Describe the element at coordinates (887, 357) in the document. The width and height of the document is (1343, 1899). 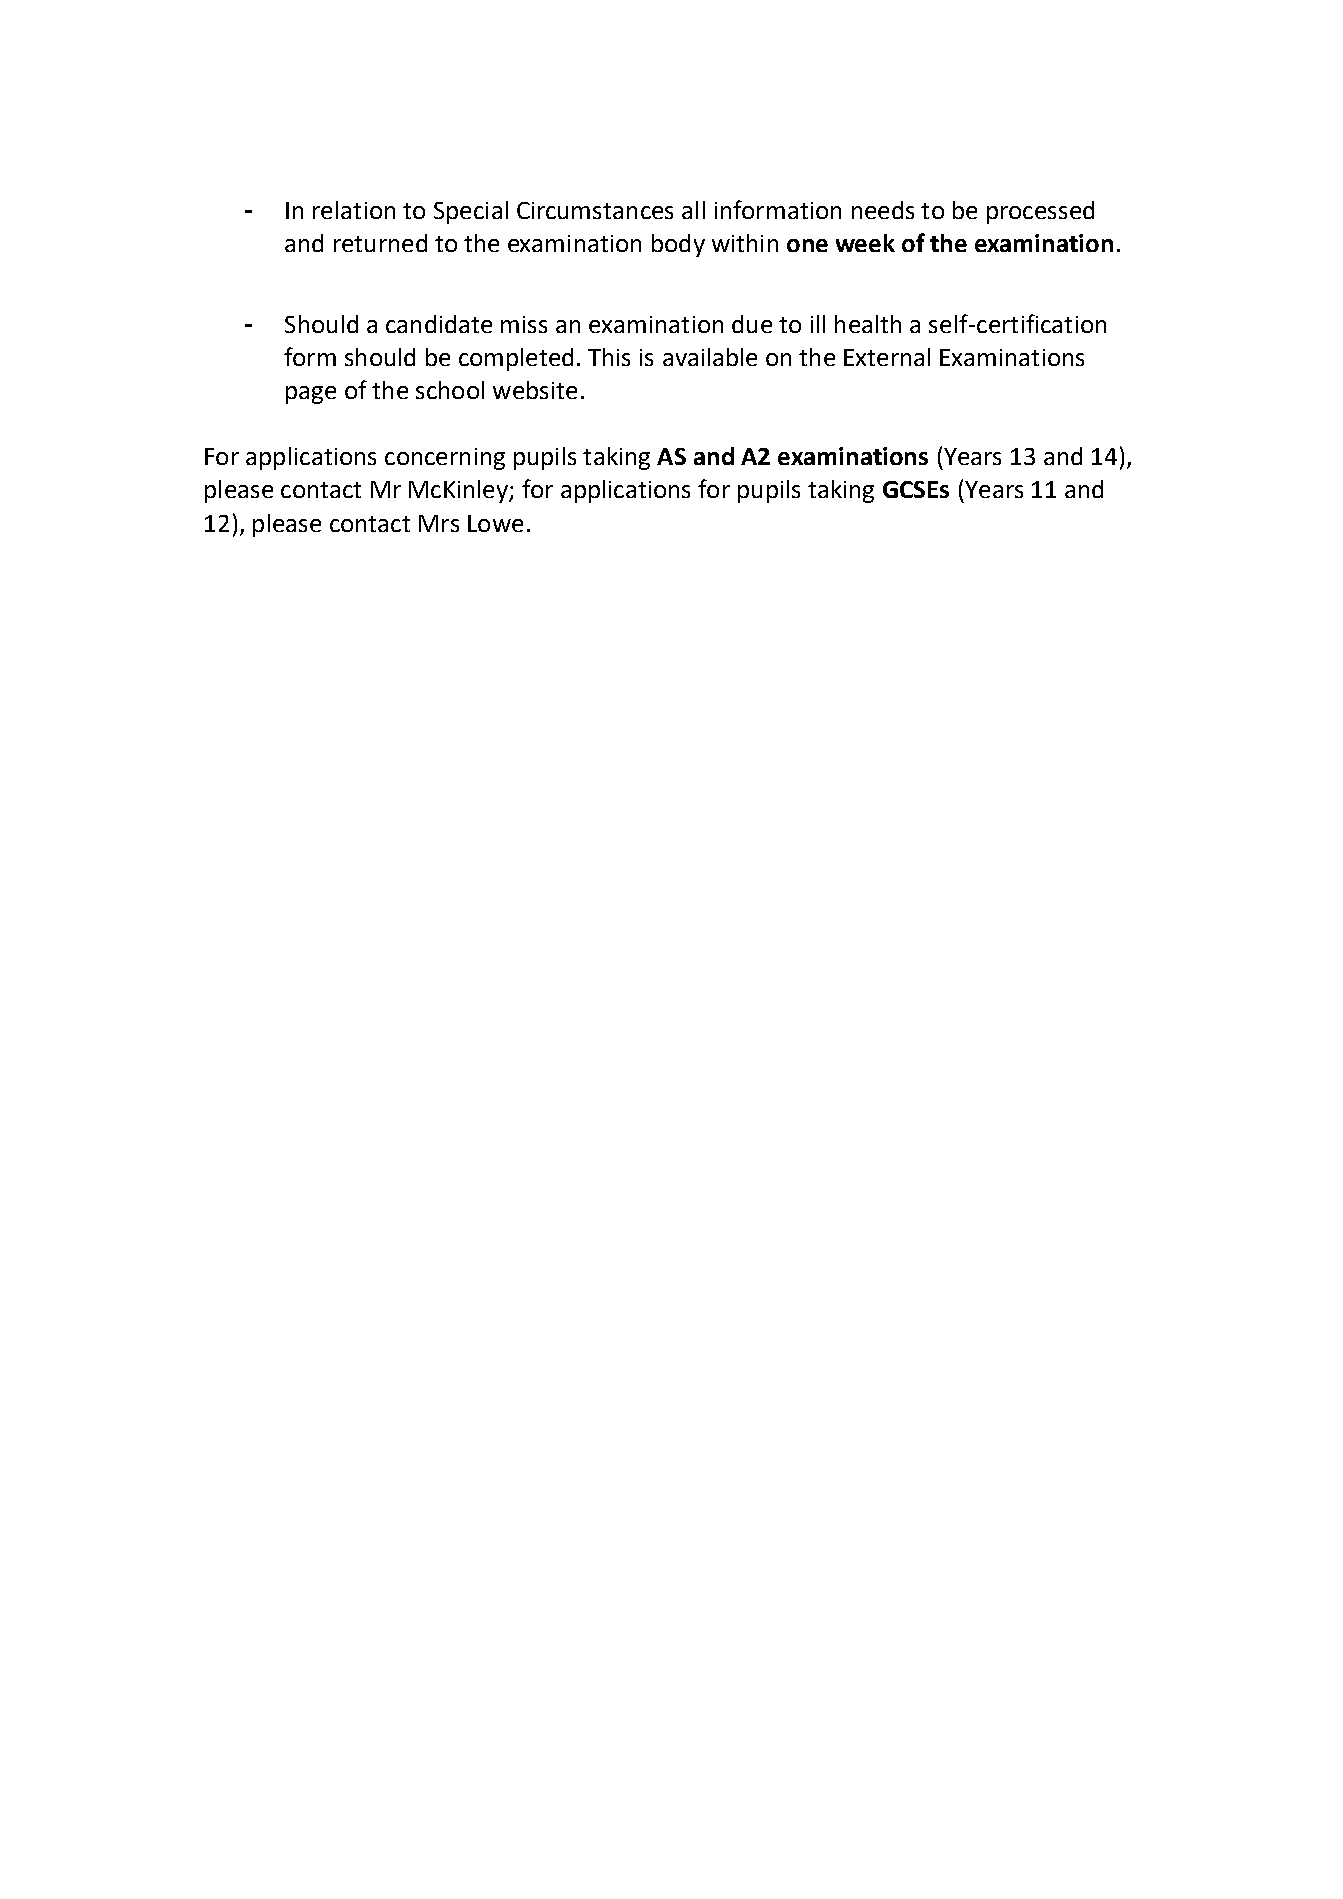
I see `External` at that location.
